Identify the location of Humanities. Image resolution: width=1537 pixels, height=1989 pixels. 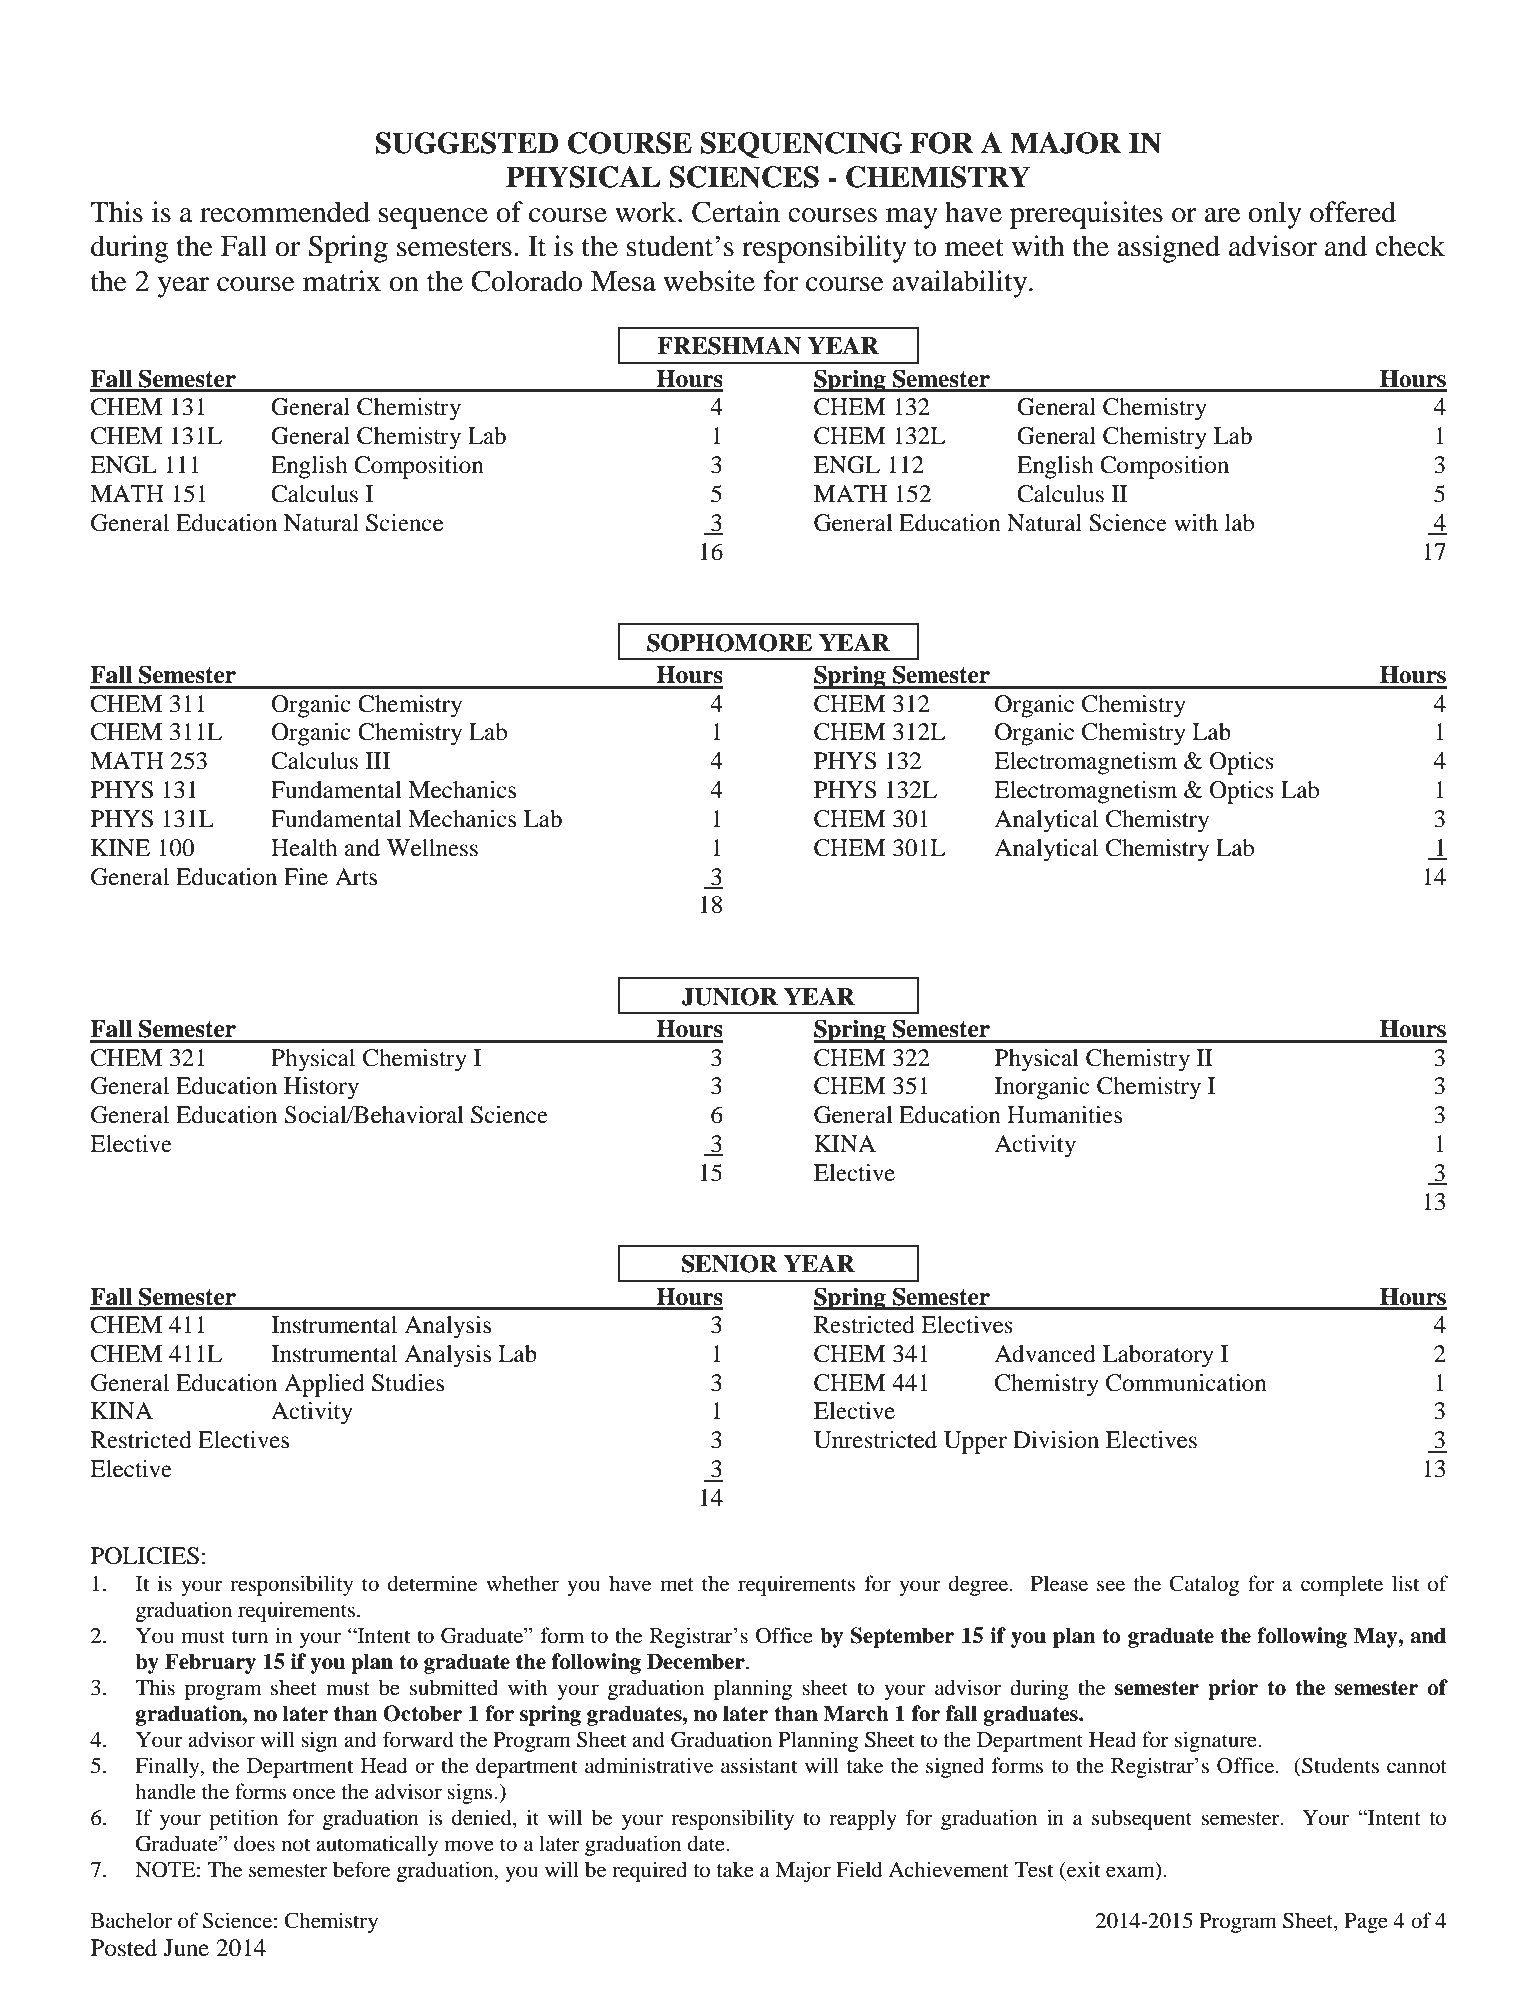
(1064, 1115).
